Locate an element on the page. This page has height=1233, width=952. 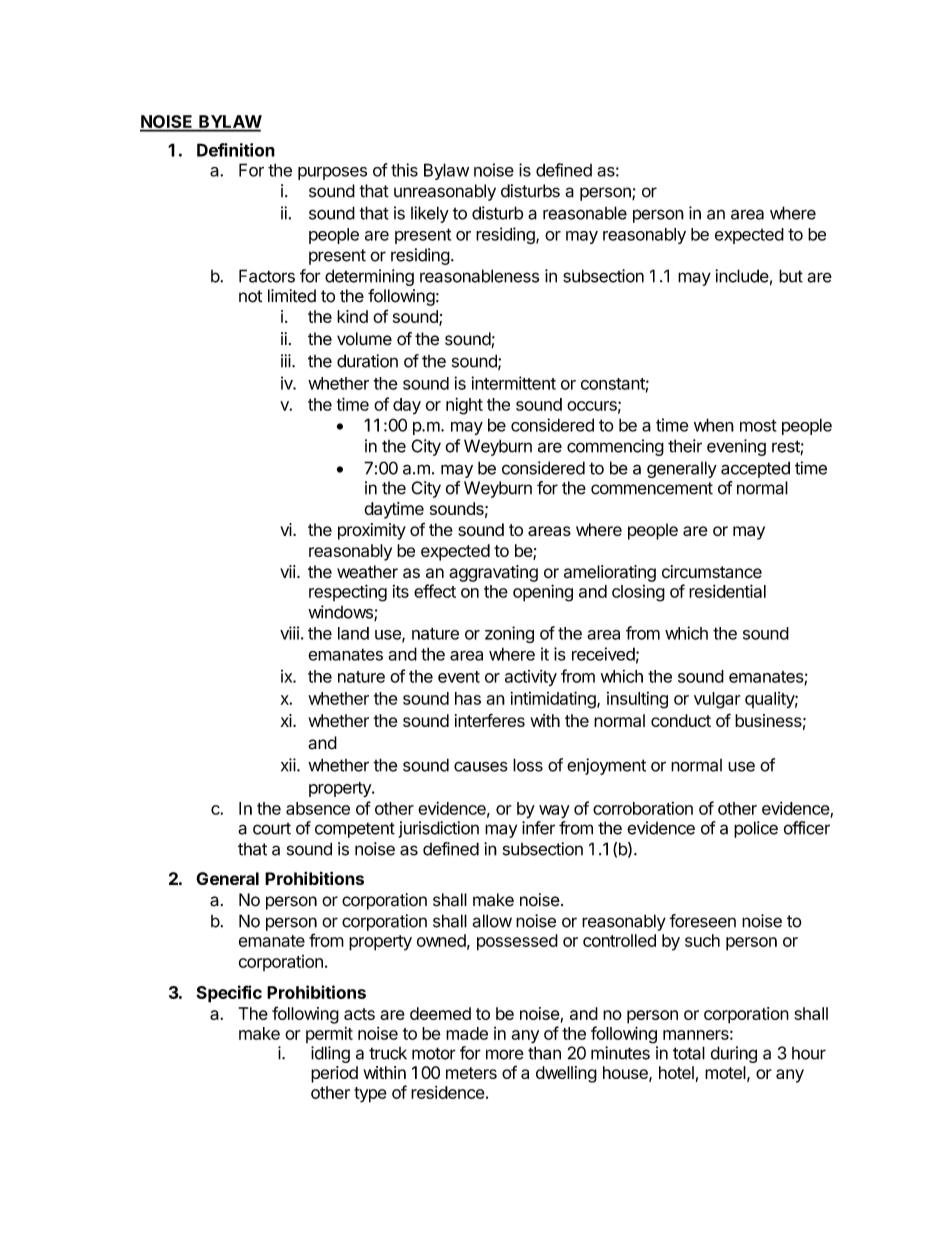
but is located at coordinates (791, 276).
